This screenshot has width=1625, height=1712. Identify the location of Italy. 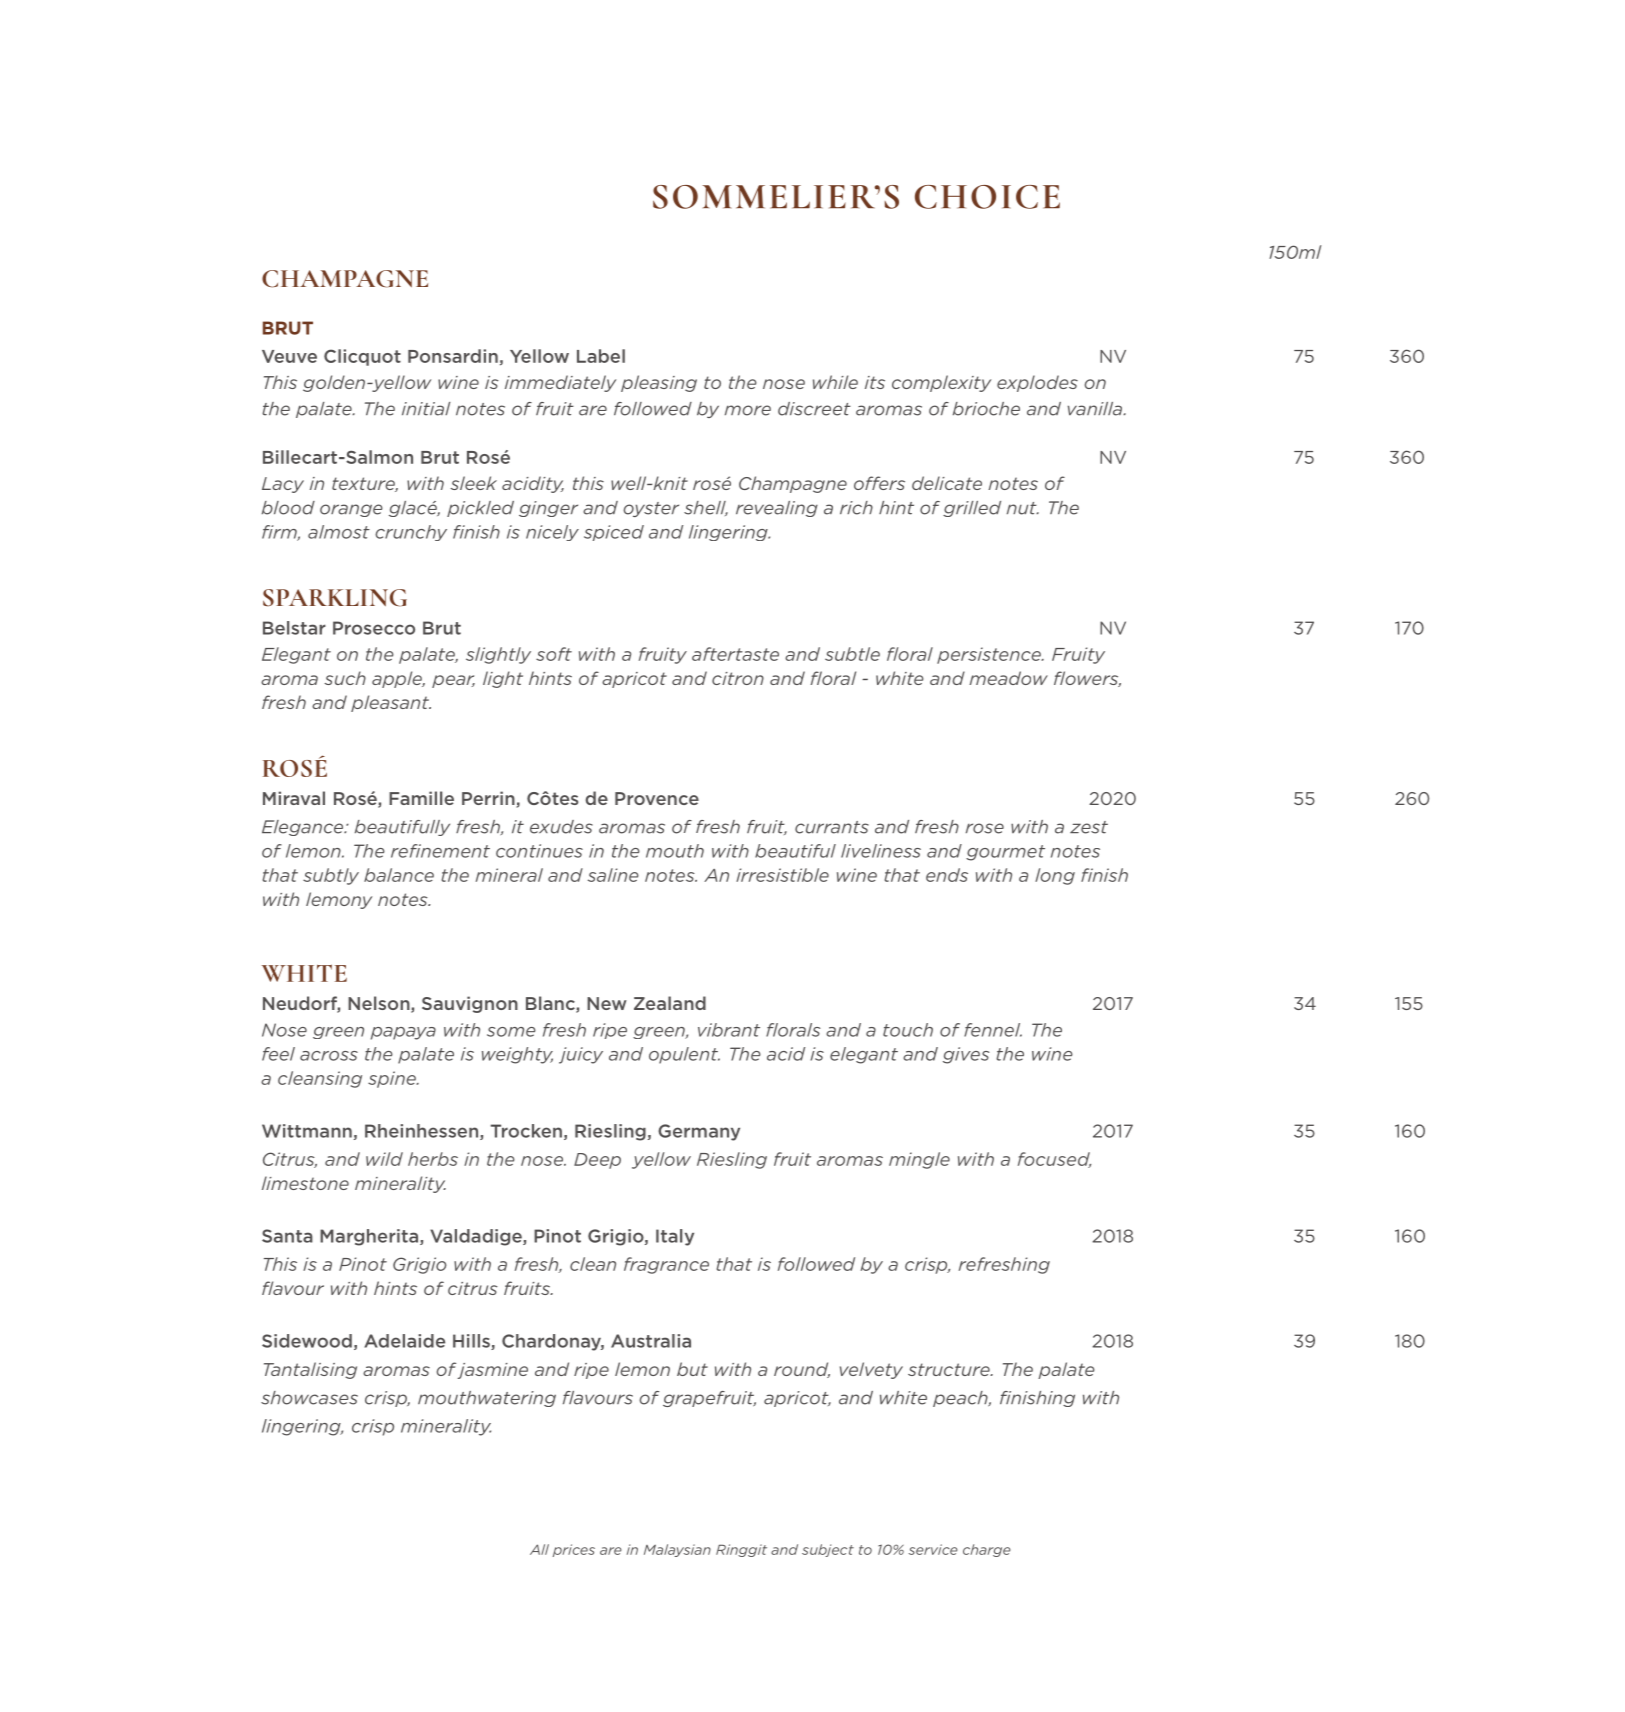
(675, 1237).
